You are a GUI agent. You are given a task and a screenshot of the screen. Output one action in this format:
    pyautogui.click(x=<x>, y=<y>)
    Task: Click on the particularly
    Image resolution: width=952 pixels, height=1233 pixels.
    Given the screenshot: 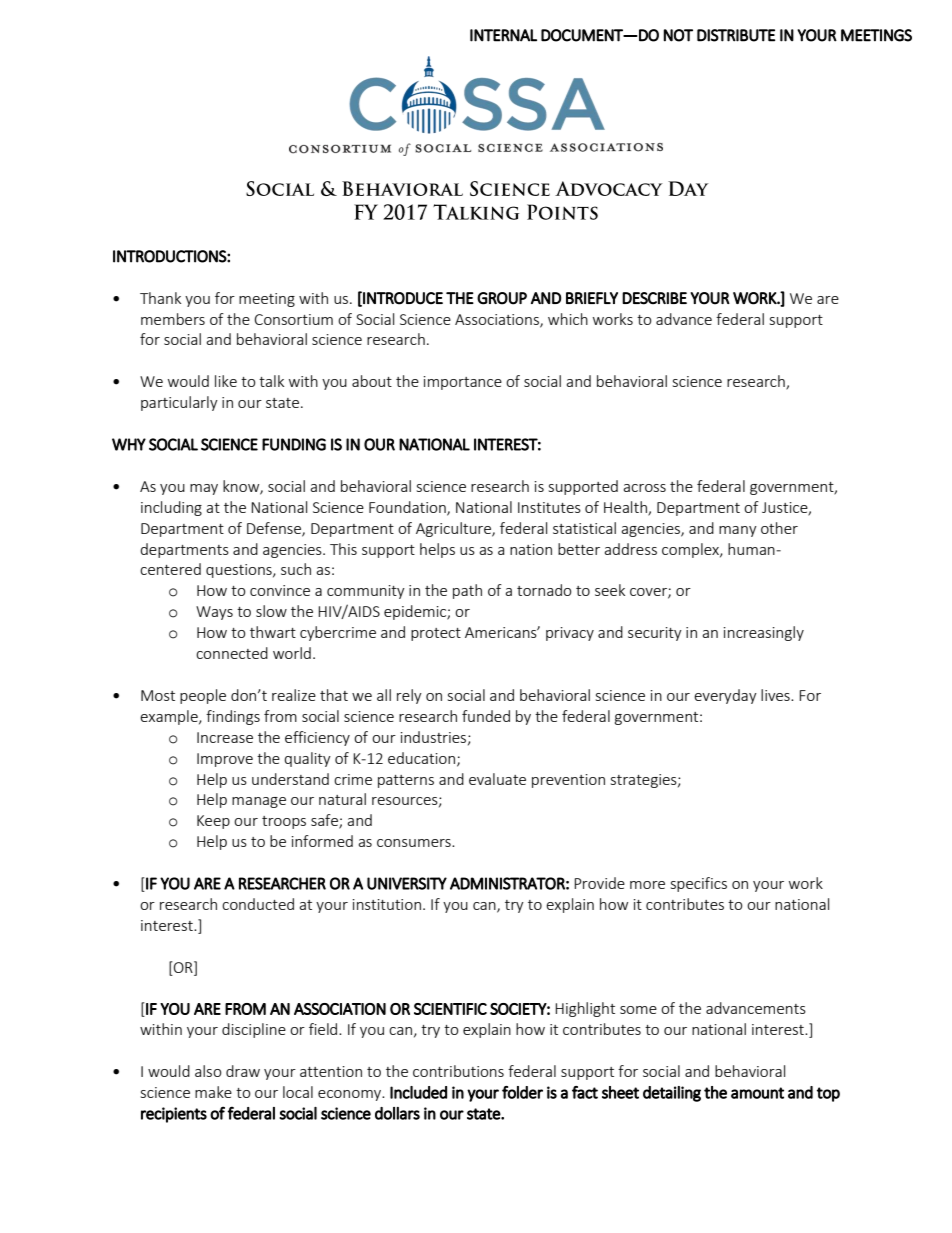 What is the action you would take?
    pyautogui.click(x=179, y=403)
